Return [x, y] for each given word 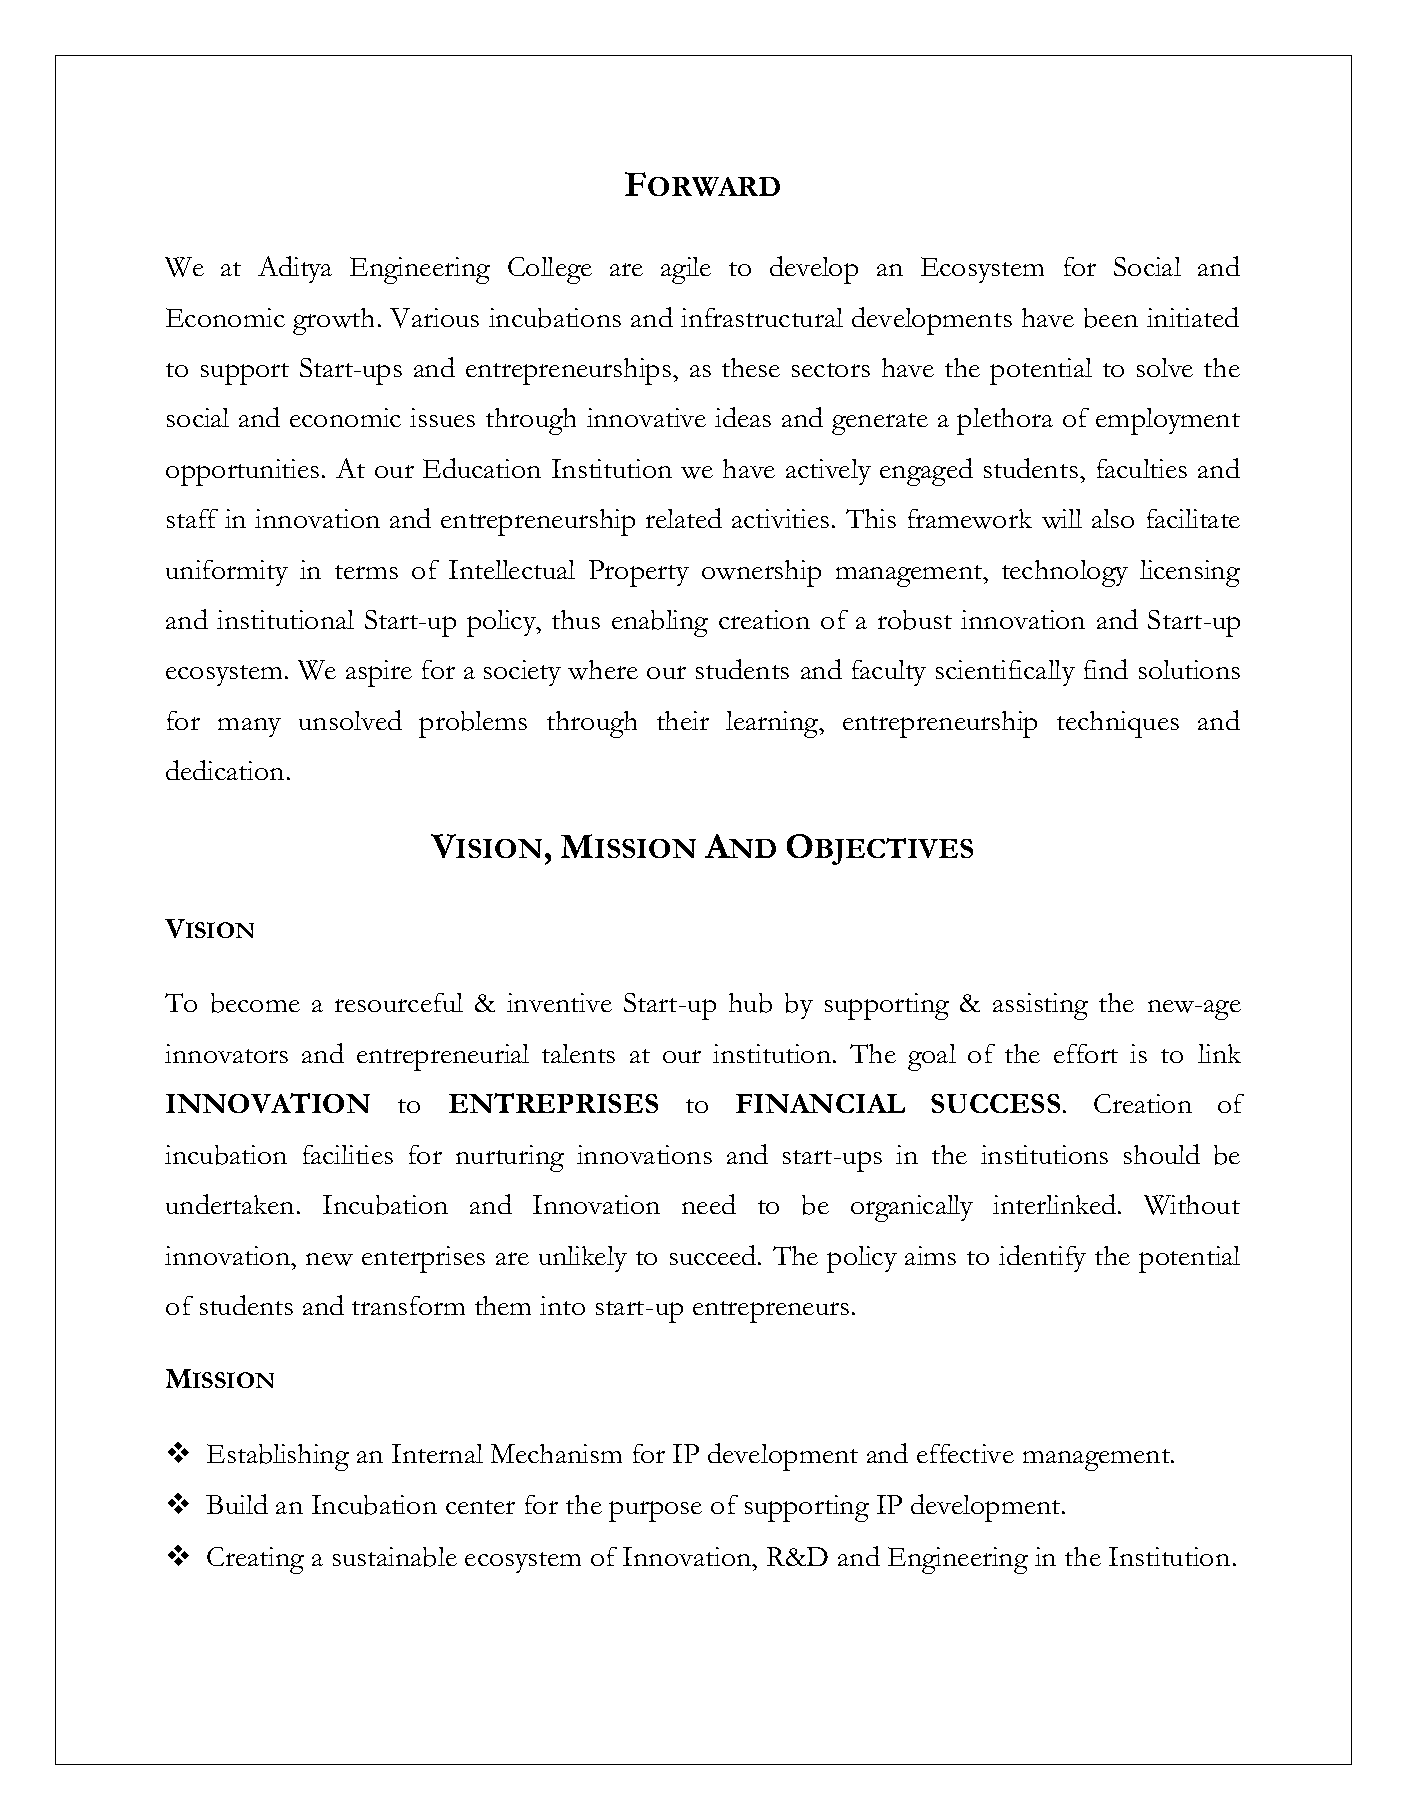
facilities [348, 1154]
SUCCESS [995, 1103]
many [249, 727]
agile [686, 270]
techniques [1118, 724]
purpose [655, 1511]
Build [237, 1504]
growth [333, 321]
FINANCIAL [820, 1103]
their [683, 720]
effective [965, 1453]
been [1111, 318]
